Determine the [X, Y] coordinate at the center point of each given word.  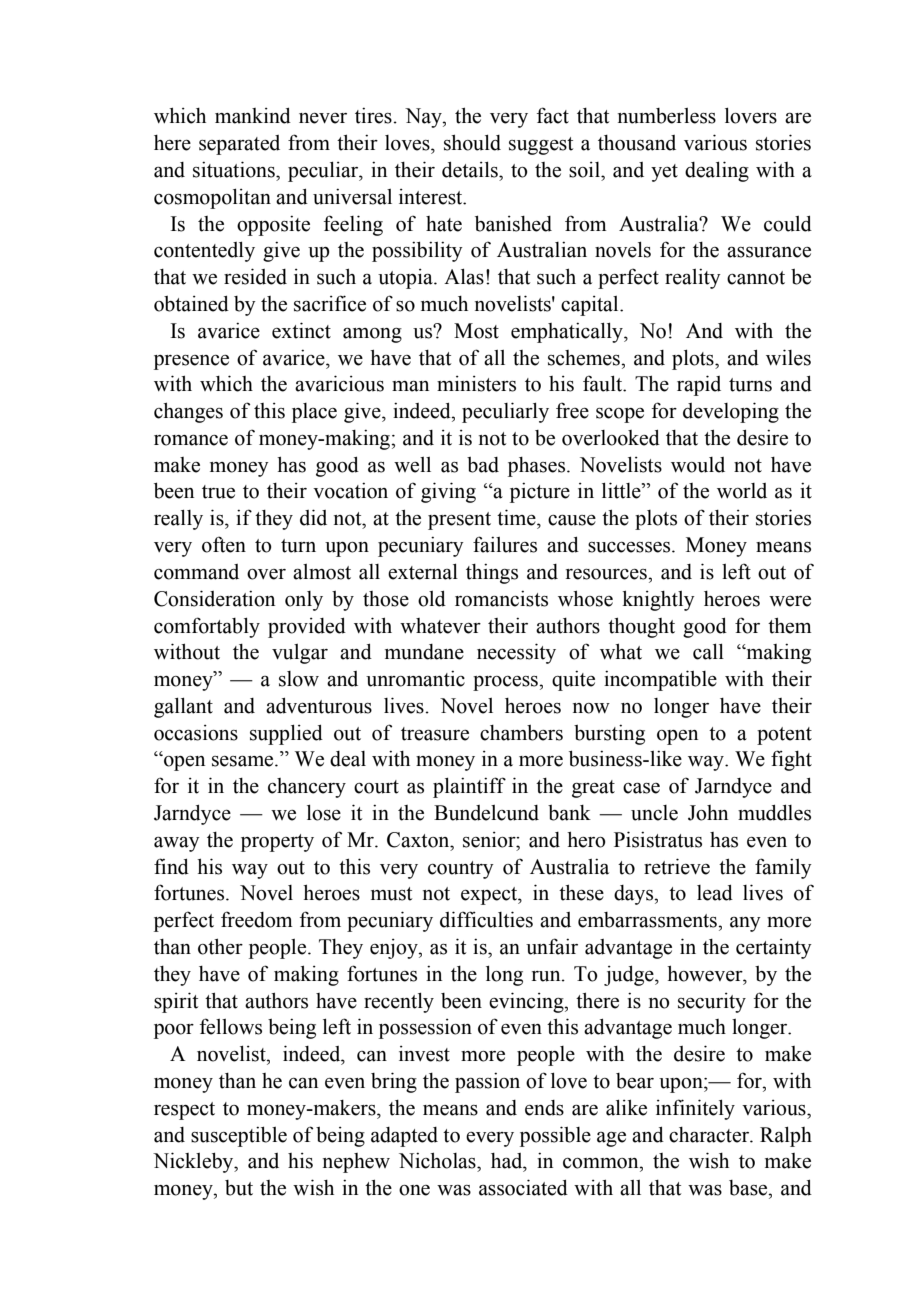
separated [239, 145]
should [472, 142]
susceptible [239, 1136]
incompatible [660, 680]
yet [664, 173]
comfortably [207, 627]
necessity [516, 653]
